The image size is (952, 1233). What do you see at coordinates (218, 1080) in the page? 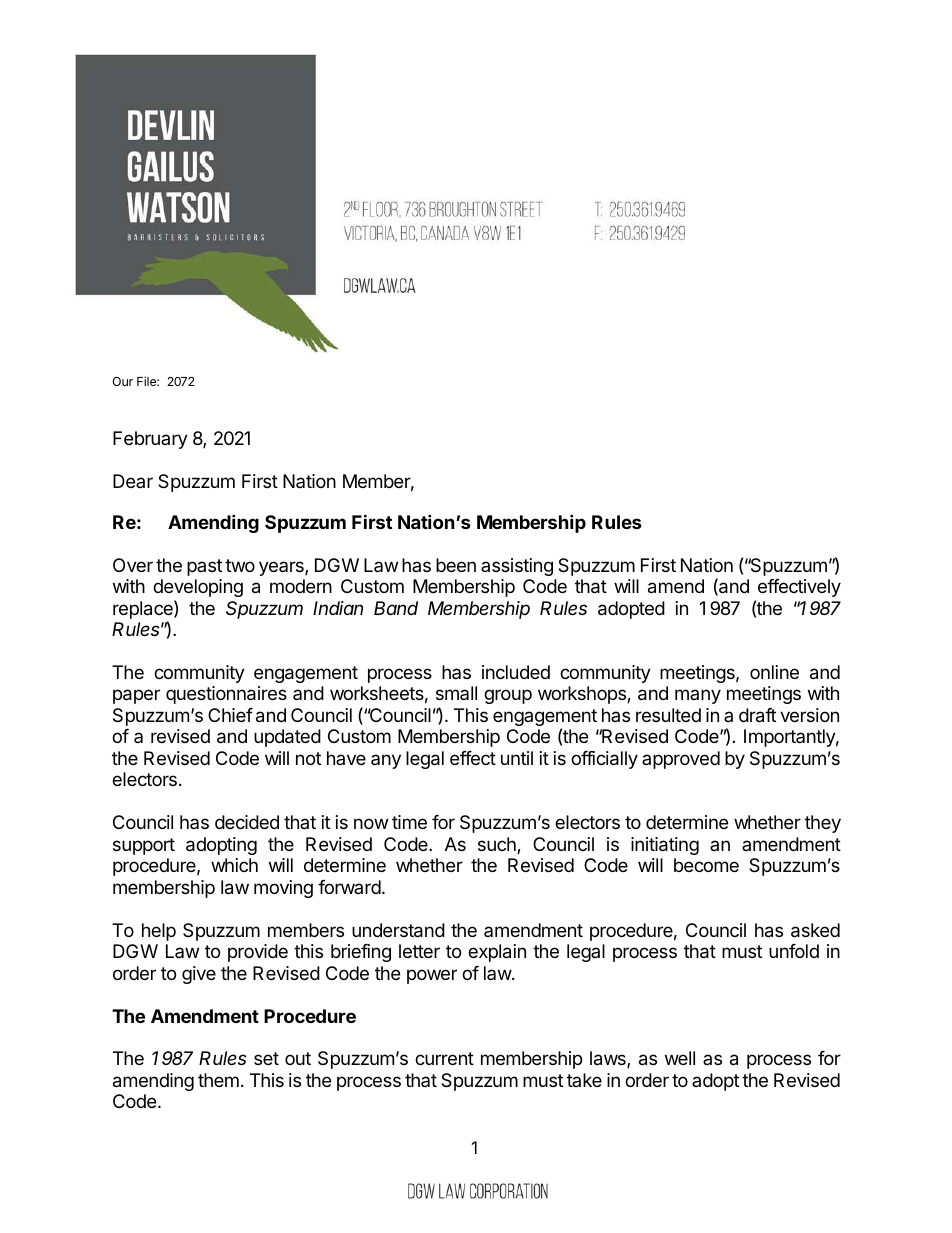
I see `them` at bounding box center [218, 1080].
